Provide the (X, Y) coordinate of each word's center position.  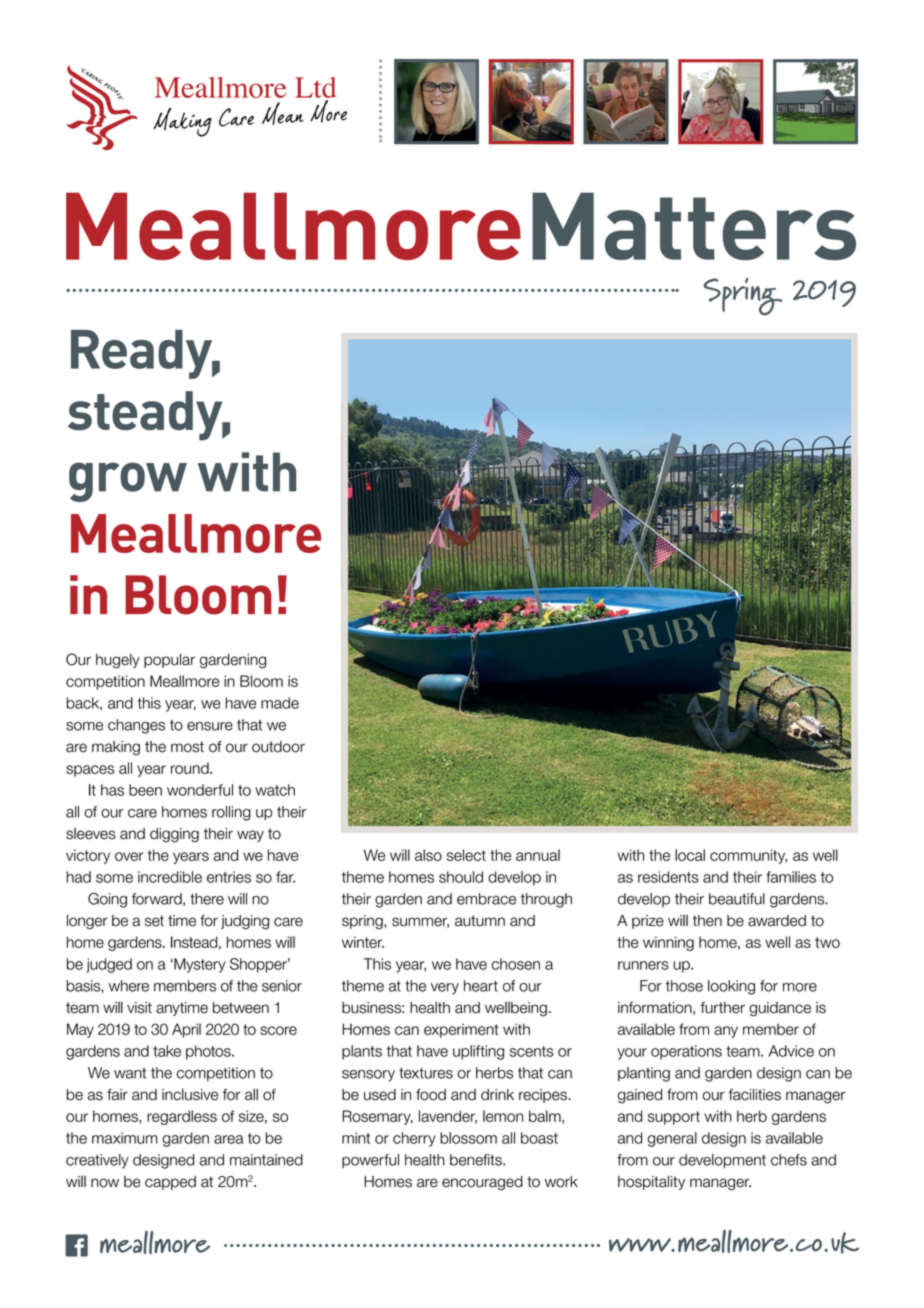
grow (128, 482)
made (280, 703)
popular (169, 660)
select (466, 855)
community (748, 856)
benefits (477, 1160)
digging (174, 835)
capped (170, 1183)
